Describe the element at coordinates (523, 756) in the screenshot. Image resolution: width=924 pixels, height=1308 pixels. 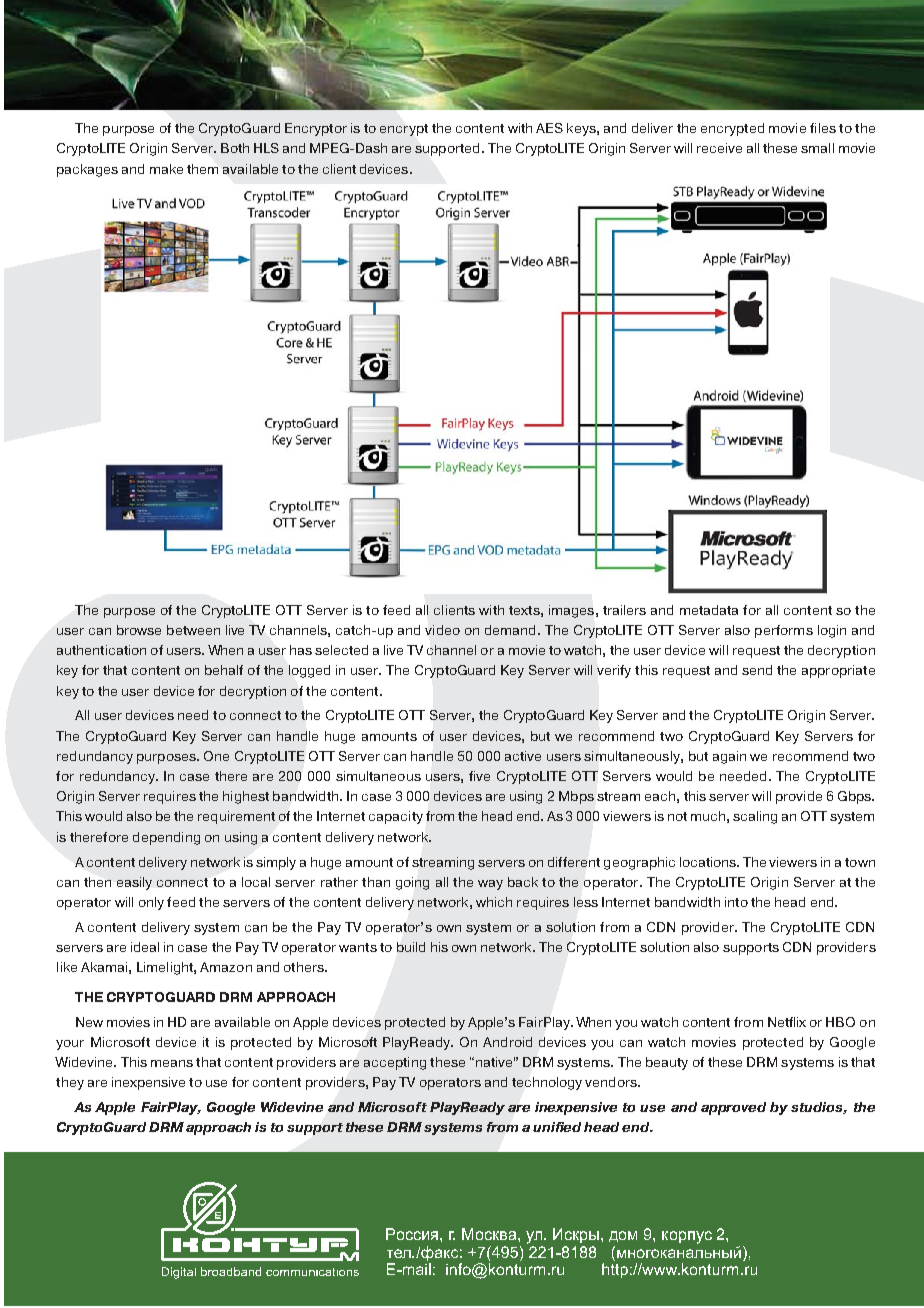
I see `active` at that location.
